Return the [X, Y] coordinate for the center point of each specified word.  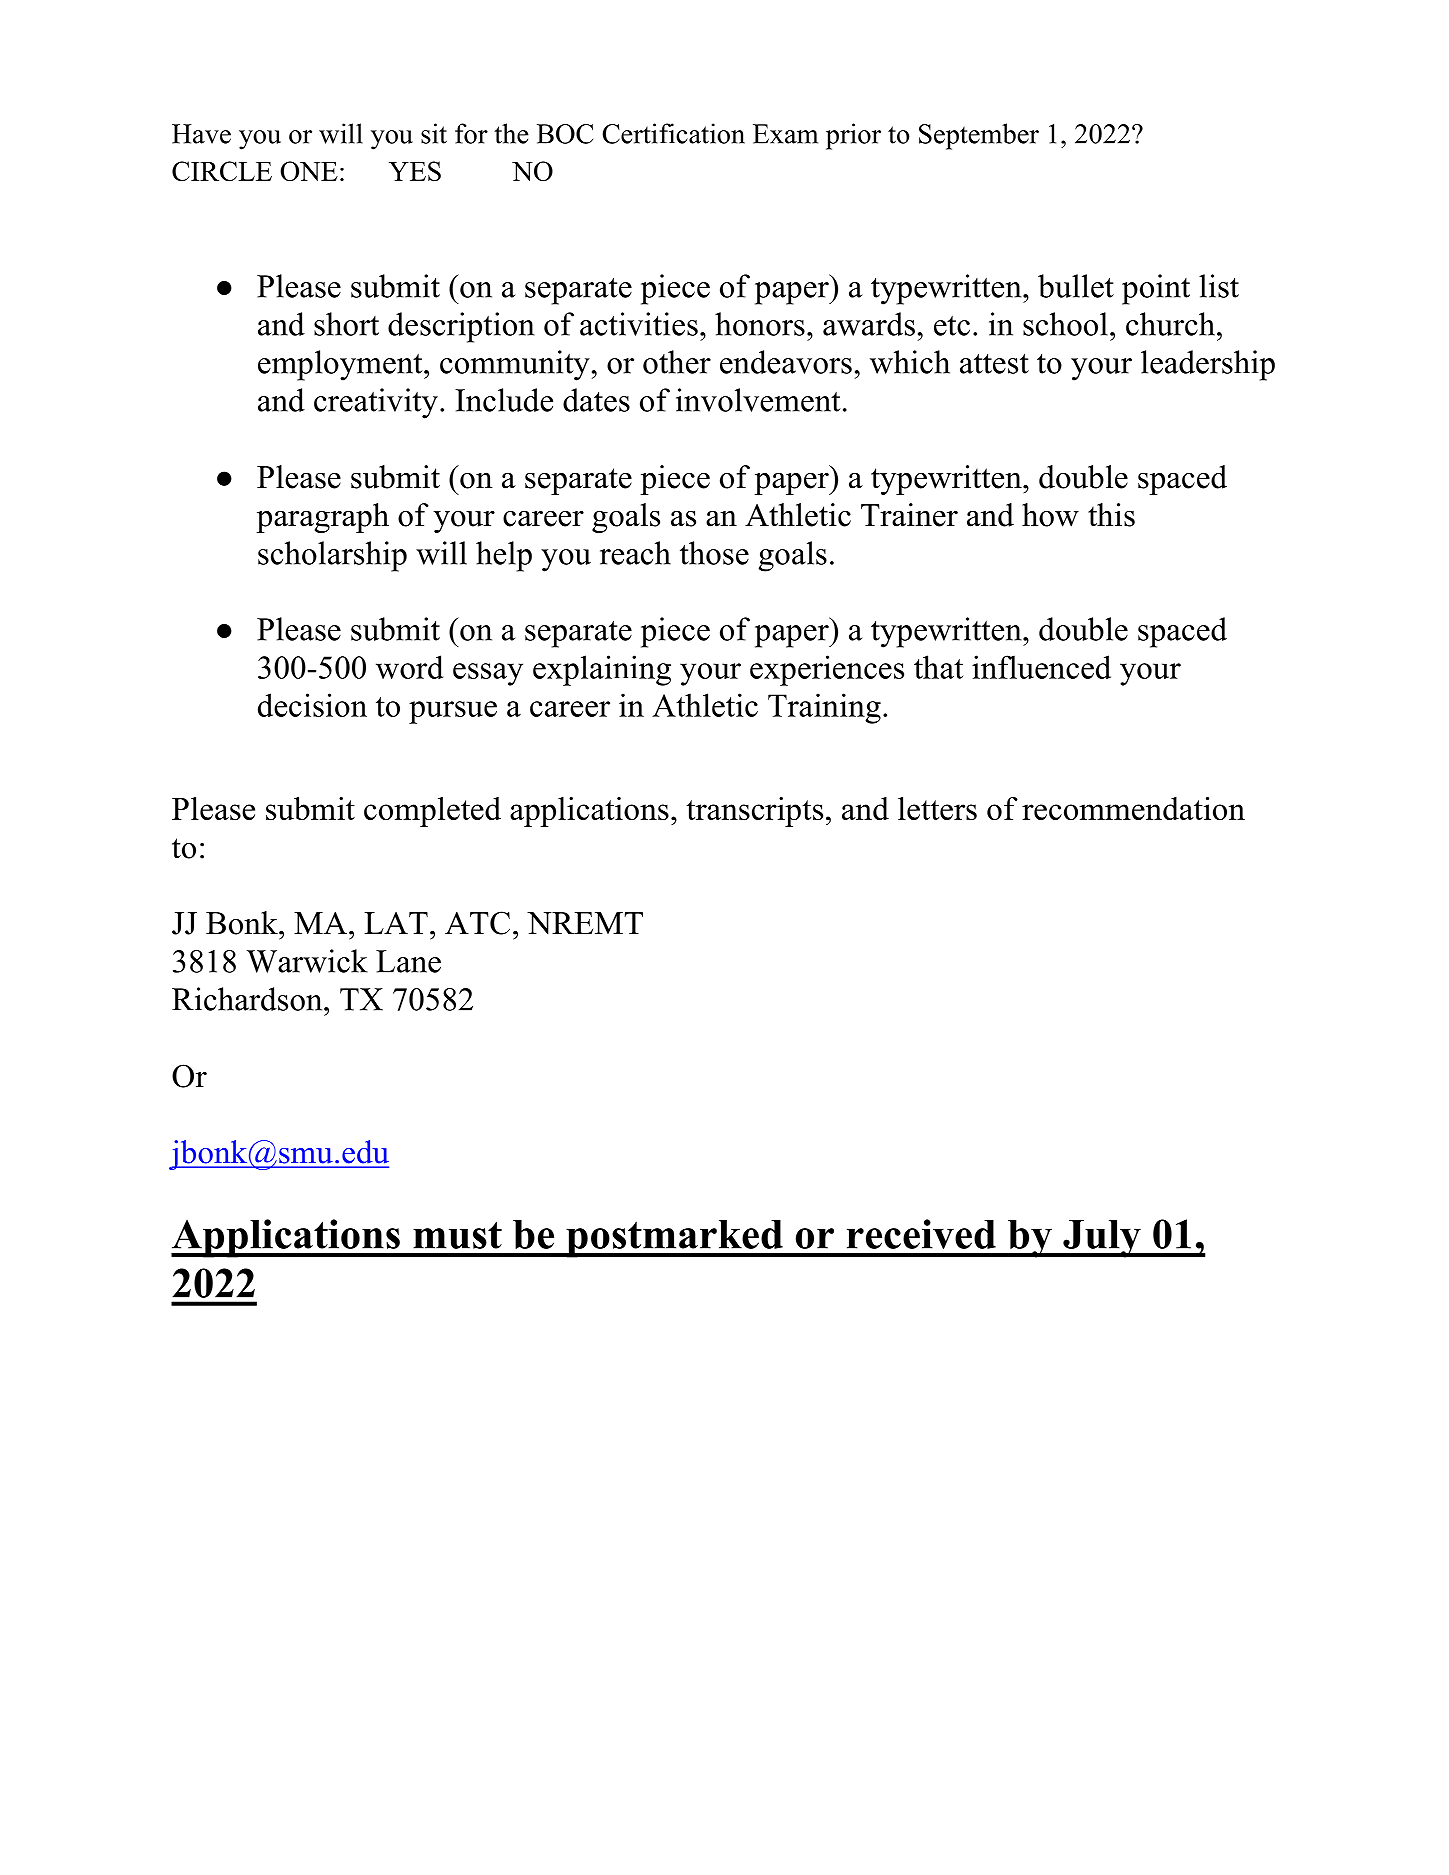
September [979, 136]
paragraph [322, 518]
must [457, 1235]
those [714, 553]
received [921, 1234]
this [1111, 515]
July [1102, 1239]
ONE [309, 171]
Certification [673, 133]
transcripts [754, 812]
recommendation [1133, 808]
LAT [396, 923]
